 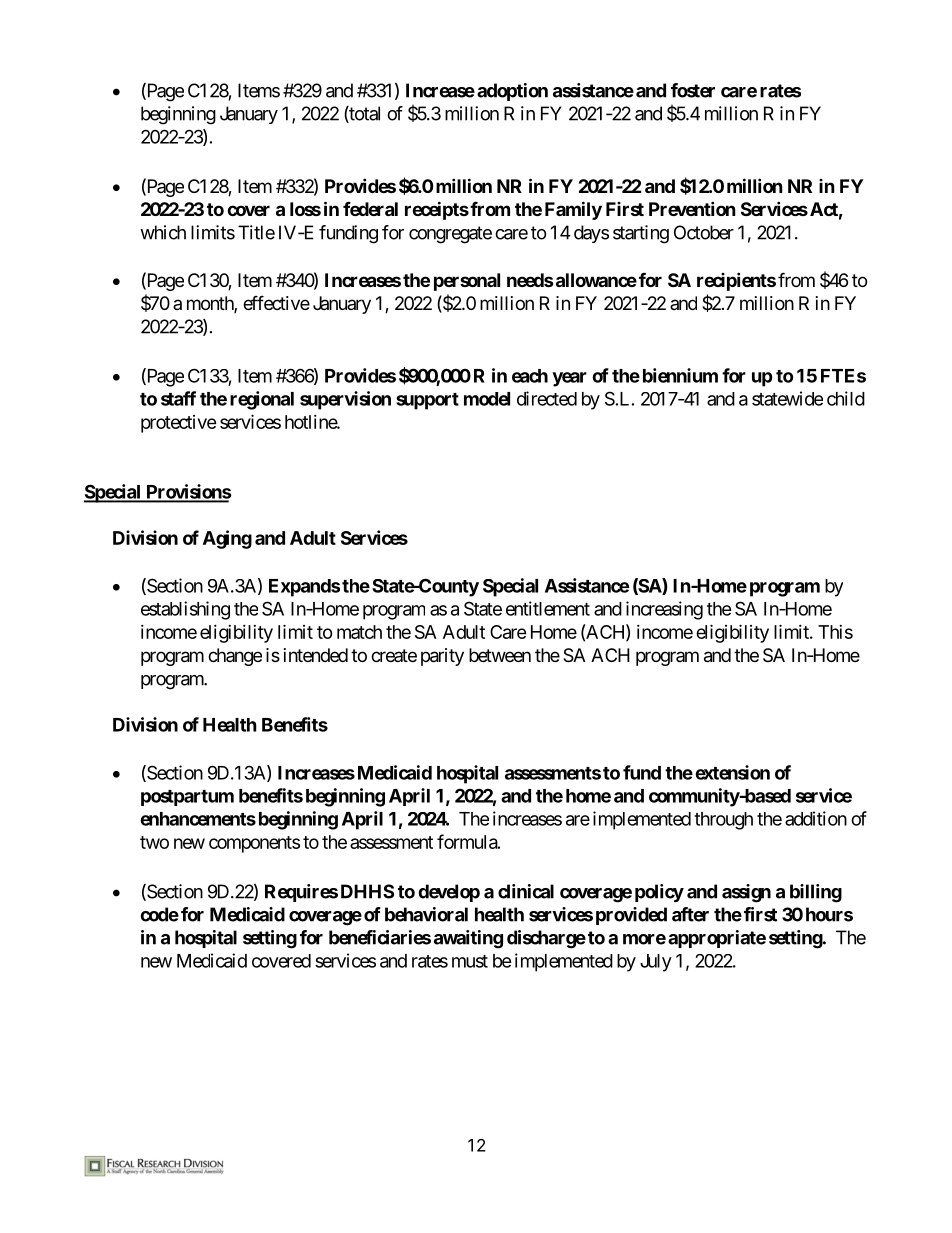 What do you see at coordinates (235, 657) in the page?
I see `change` at bounding box center [235, 657].
